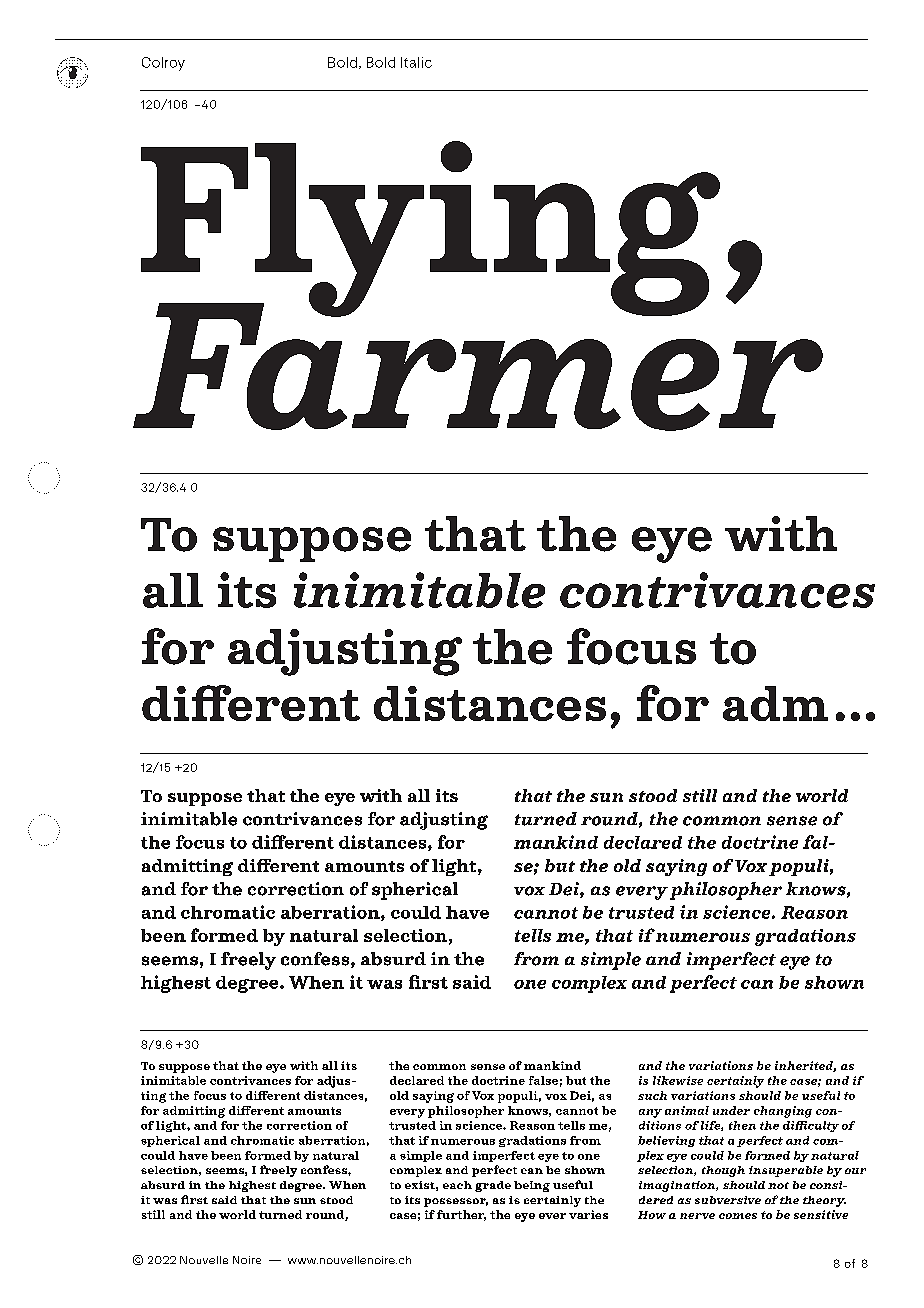 This document has width=924, height=1308. I want to click on Italic, so click(416, 62).
